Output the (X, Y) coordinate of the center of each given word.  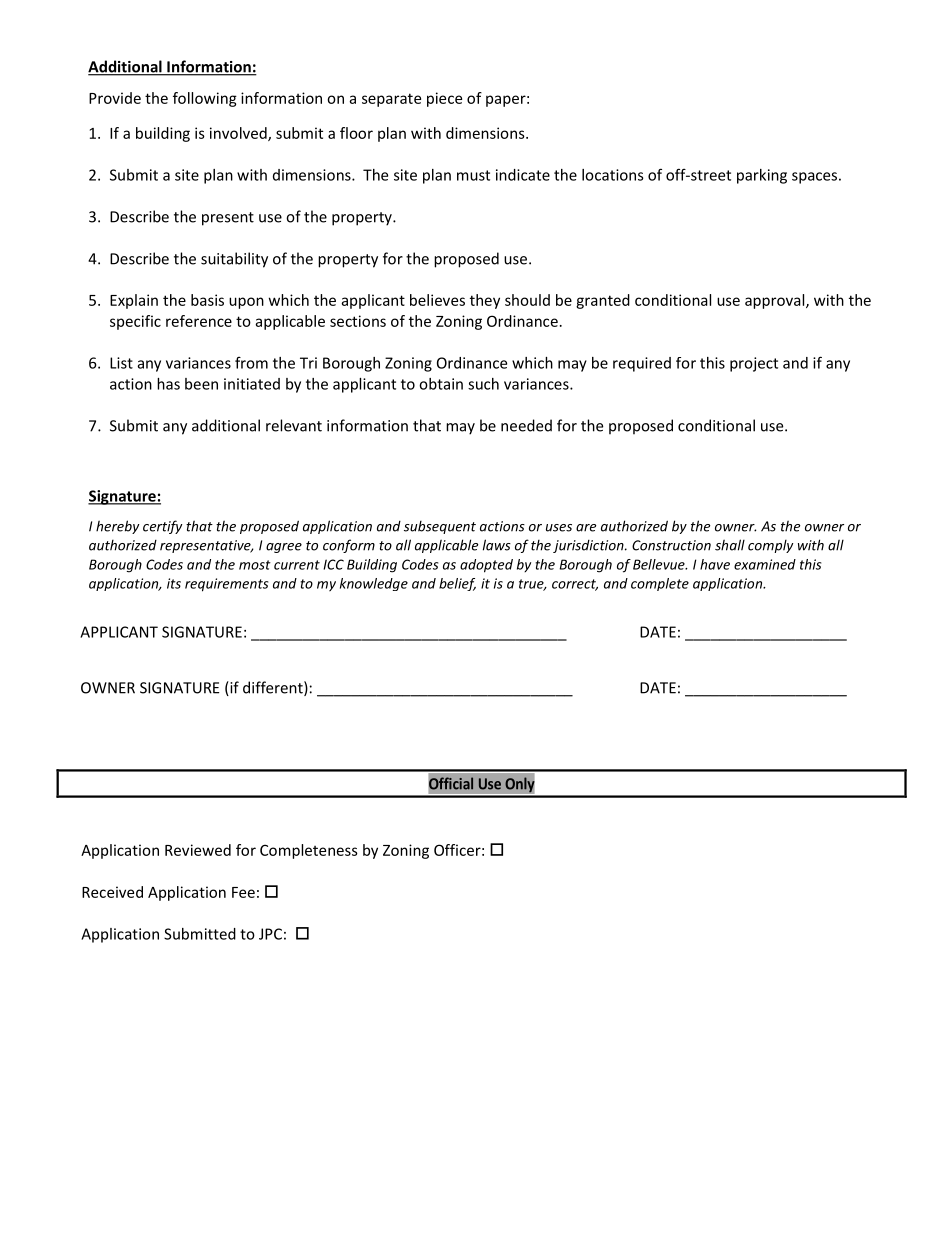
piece (444, 99)
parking (762, 176)
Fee (243, 892)
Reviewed (198, 850)
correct (575, 585)
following (205, 99)
